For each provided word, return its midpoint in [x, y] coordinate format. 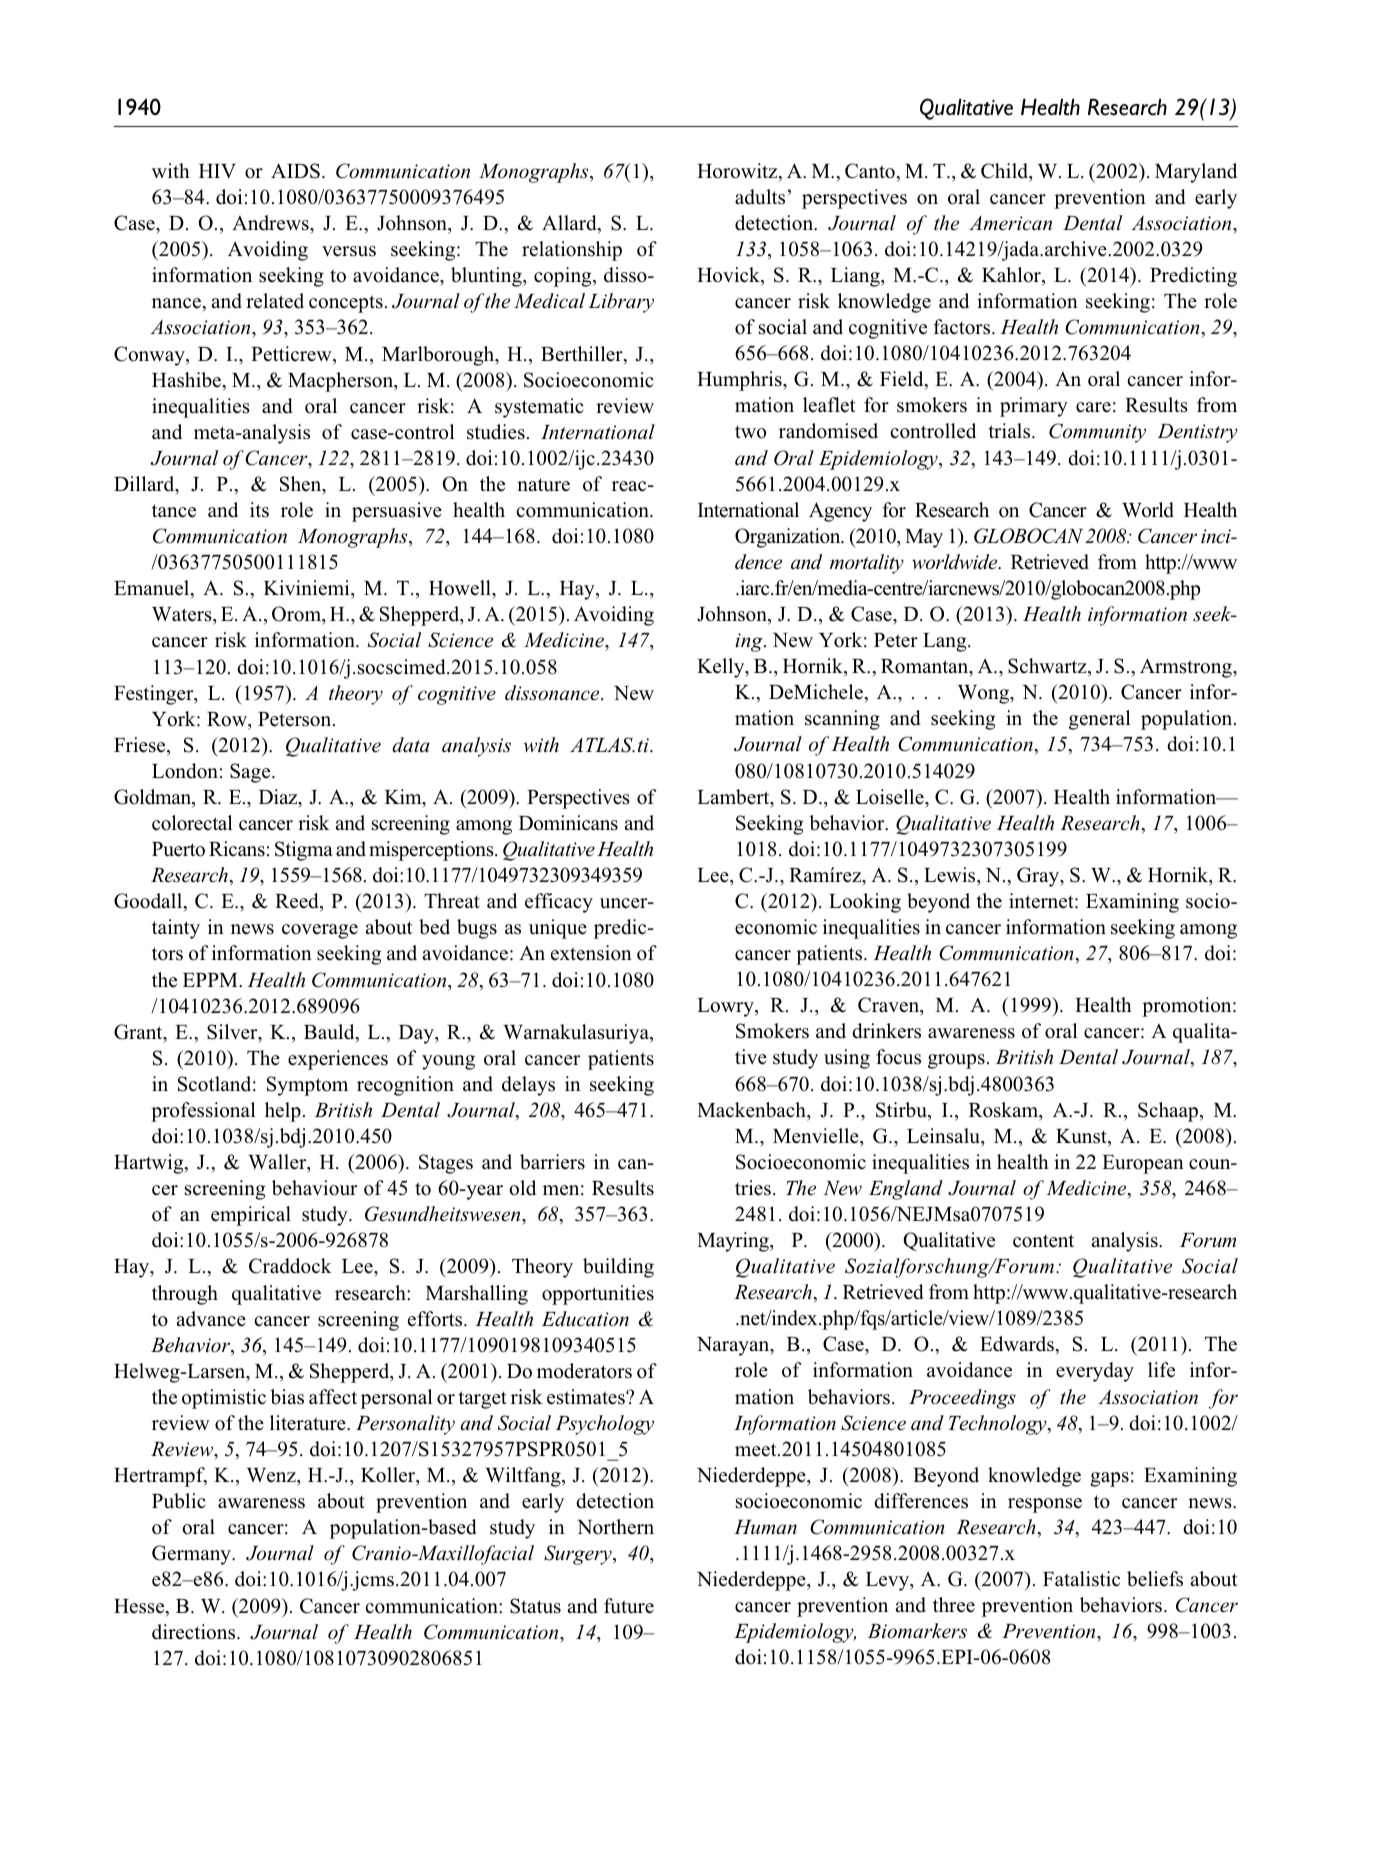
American [1010, 223]
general [1100, 720]
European [1143, 1164]
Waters [183, 616]
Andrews [271, 223]
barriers [552, 1162]
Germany [192, 1555]
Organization [789, 538]
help [283, 1112]
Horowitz [738, 172]
